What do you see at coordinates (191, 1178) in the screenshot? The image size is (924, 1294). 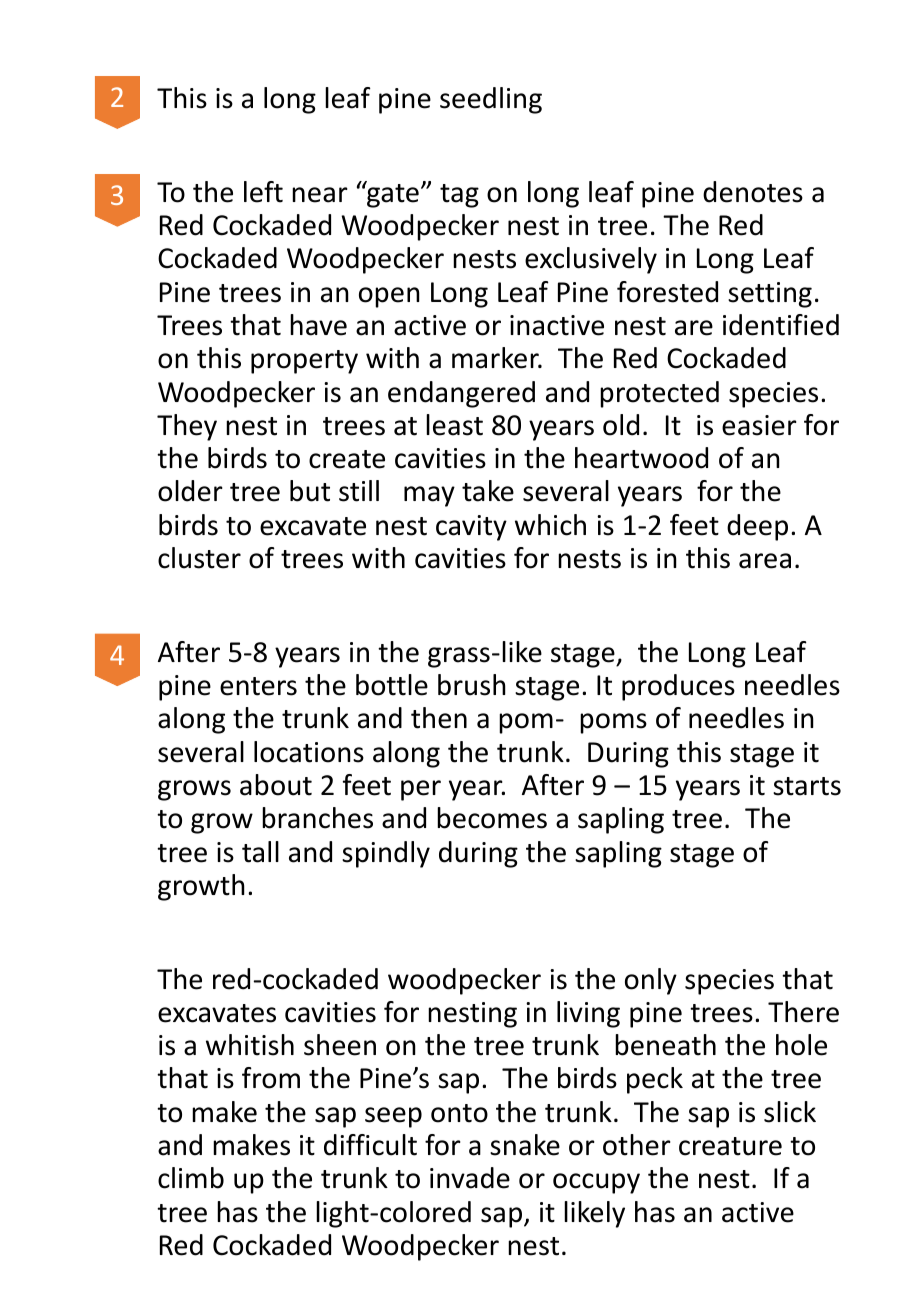 I see `climb` at bounding box center [191, 1178].
